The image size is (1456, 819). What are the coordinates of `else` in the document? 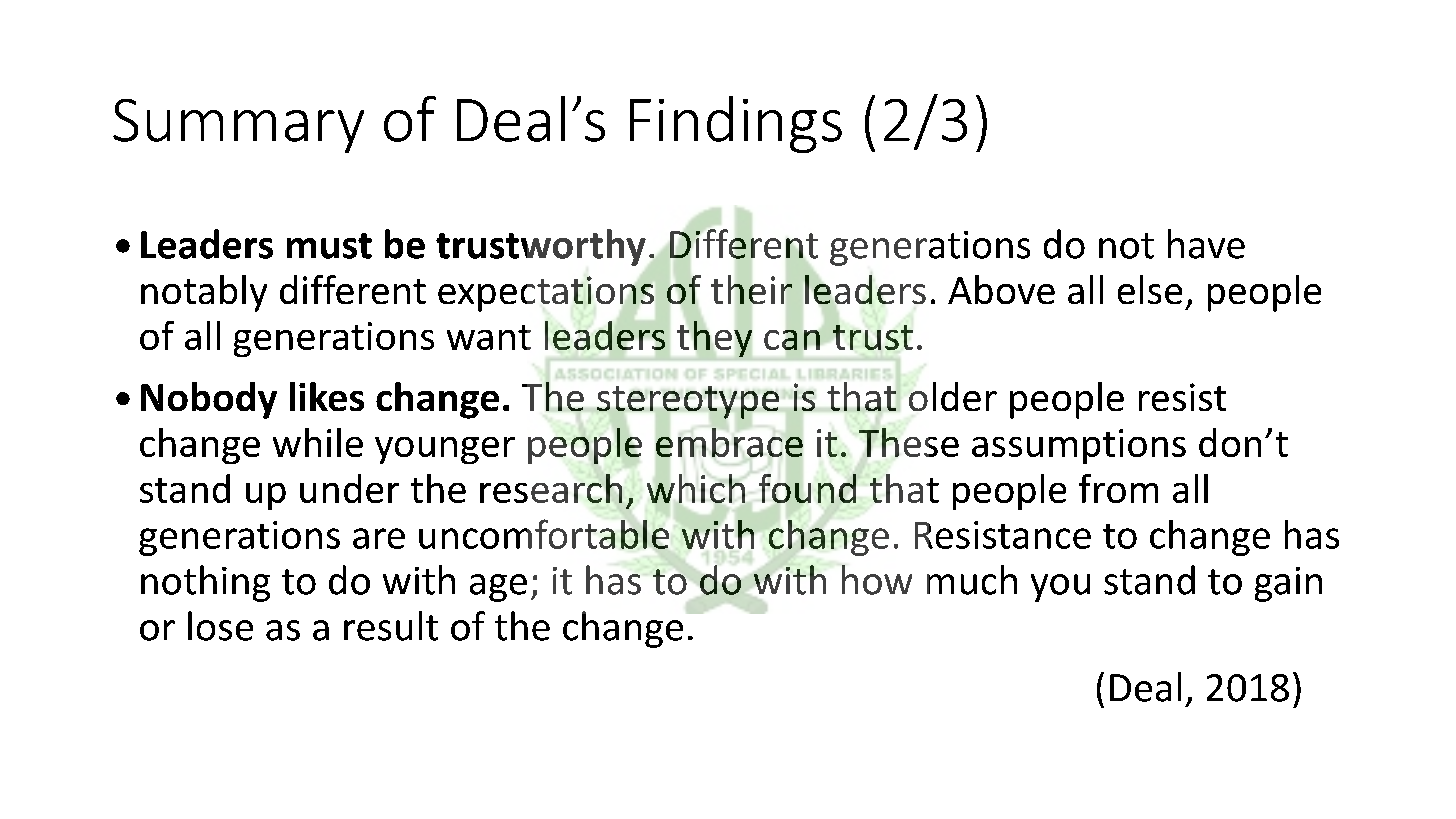 It's located at (1150, 289).
